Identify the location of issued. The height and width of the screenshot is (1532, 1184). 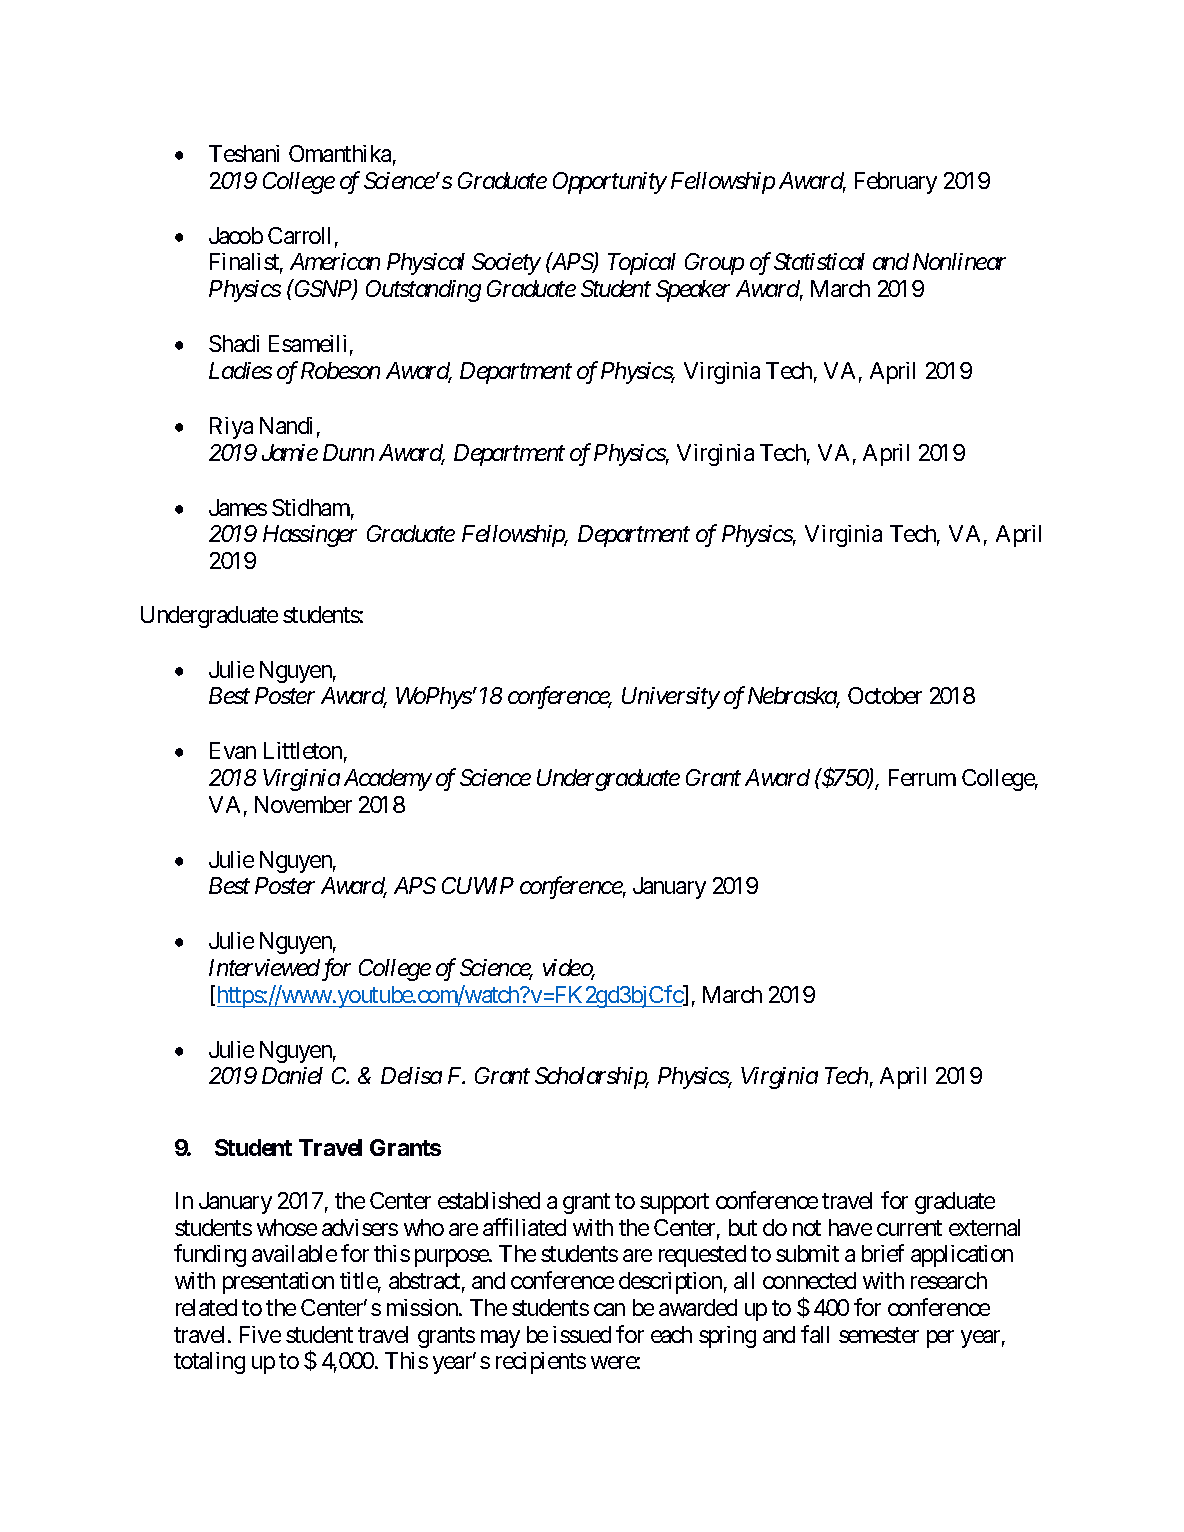
(582, 1334).
